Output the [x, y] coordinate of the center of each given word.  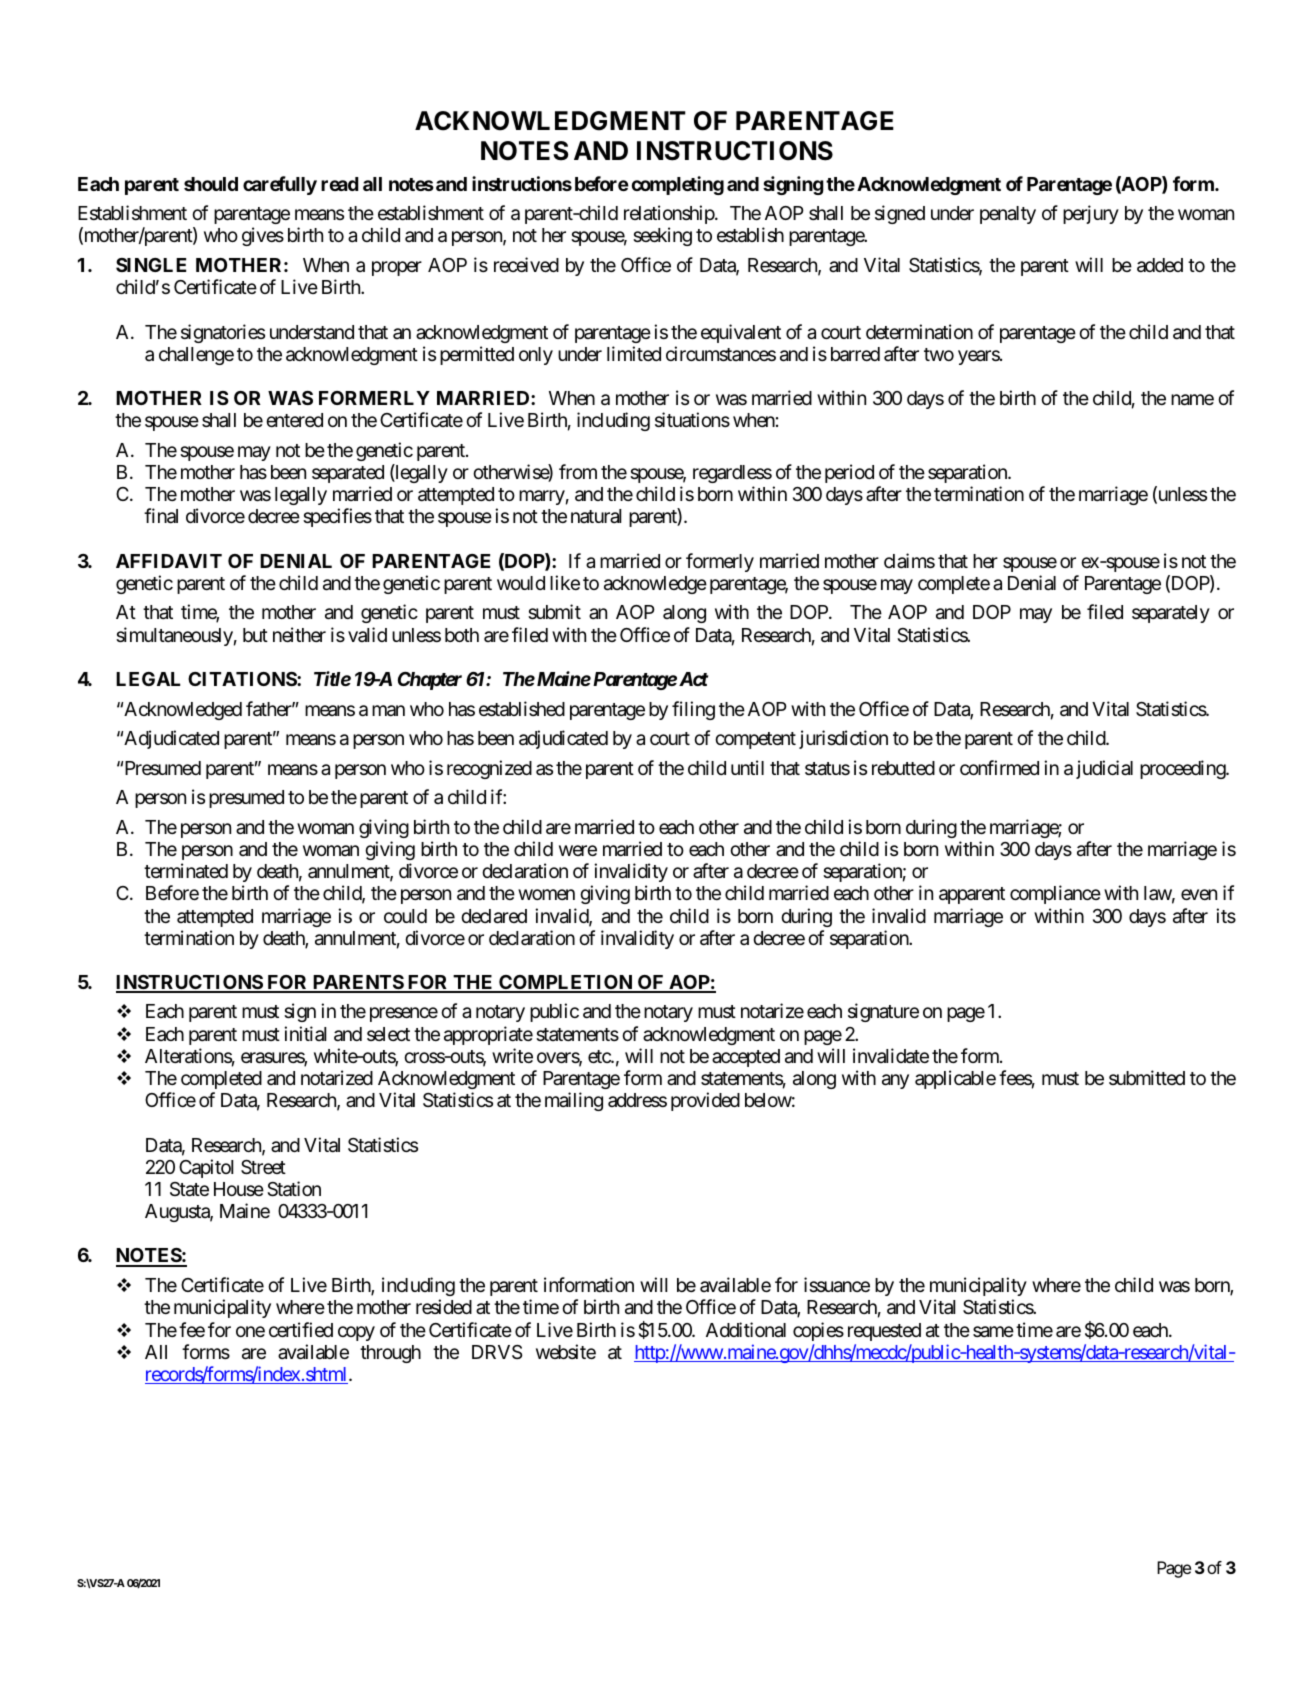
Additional [746, 1329]
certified [301, 1329]
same [993, 1331]
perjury [1091, 214]
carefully [280, 185]
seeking [662, 236]
